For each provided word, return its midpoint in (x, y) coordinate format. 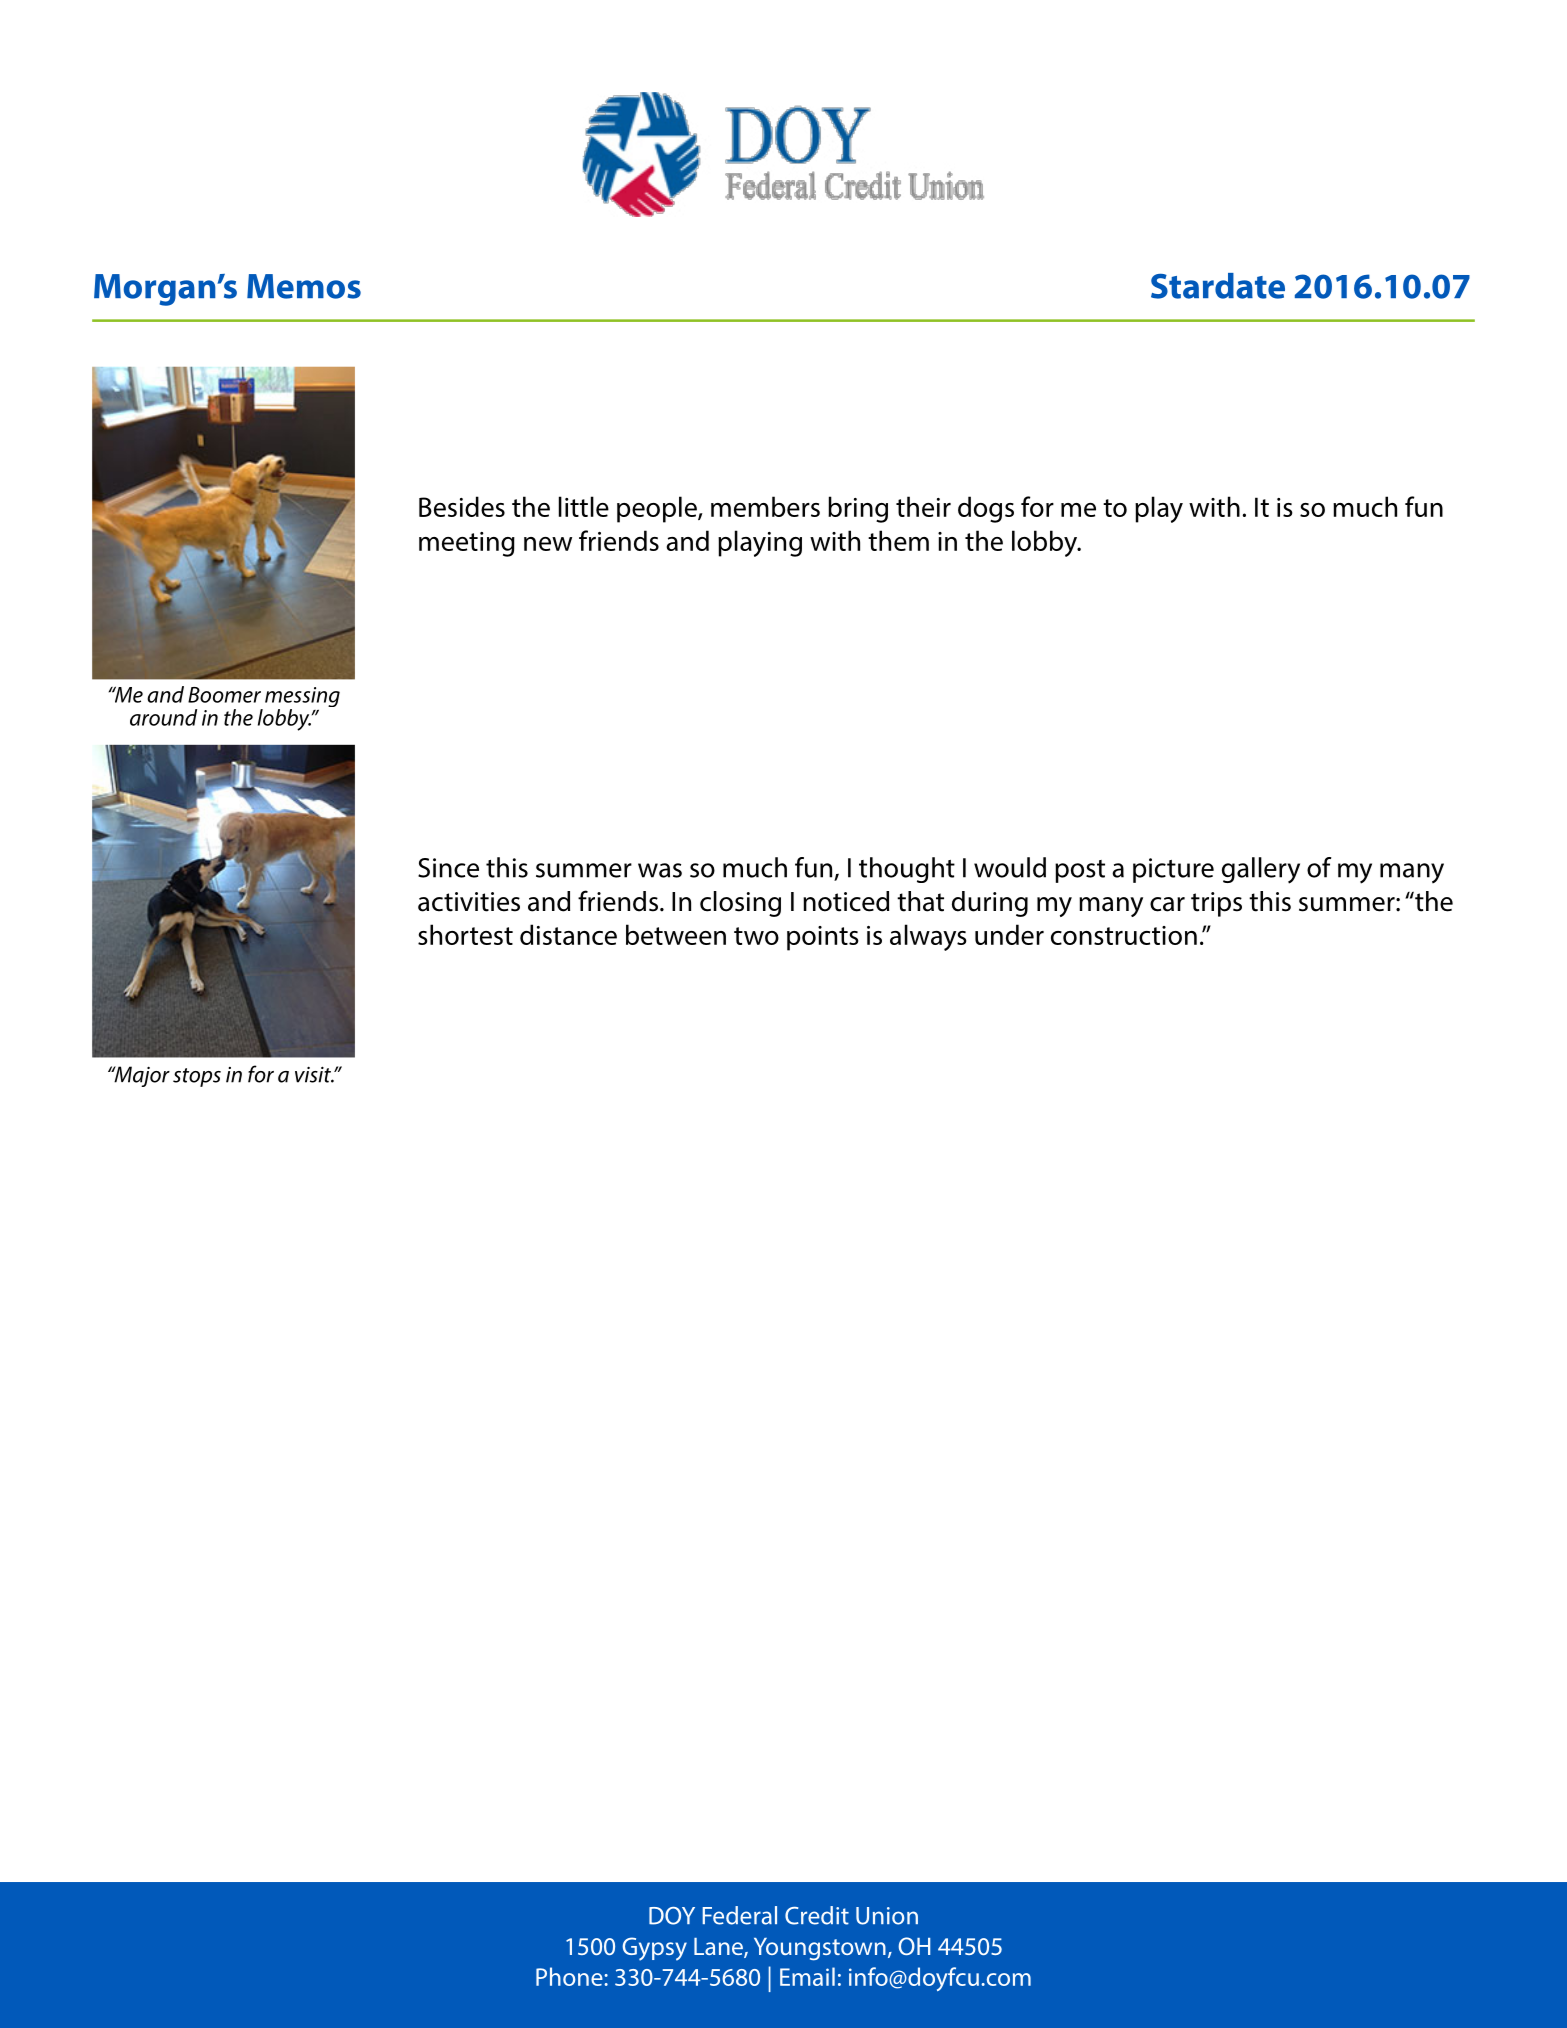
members (765, 506)
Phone (570, 1976)
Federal (740, 1915)
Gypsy (654, 1949)
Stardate (1218, 286)
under (1009, 934)
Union (887, 1916)
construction (1124, 935)
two (756, 936)
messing (302, 698)
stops (197, 1077)
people (658, 509)
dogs (986, 509)
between (676, 934)
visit (314, 1074)
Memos (304, 286)
